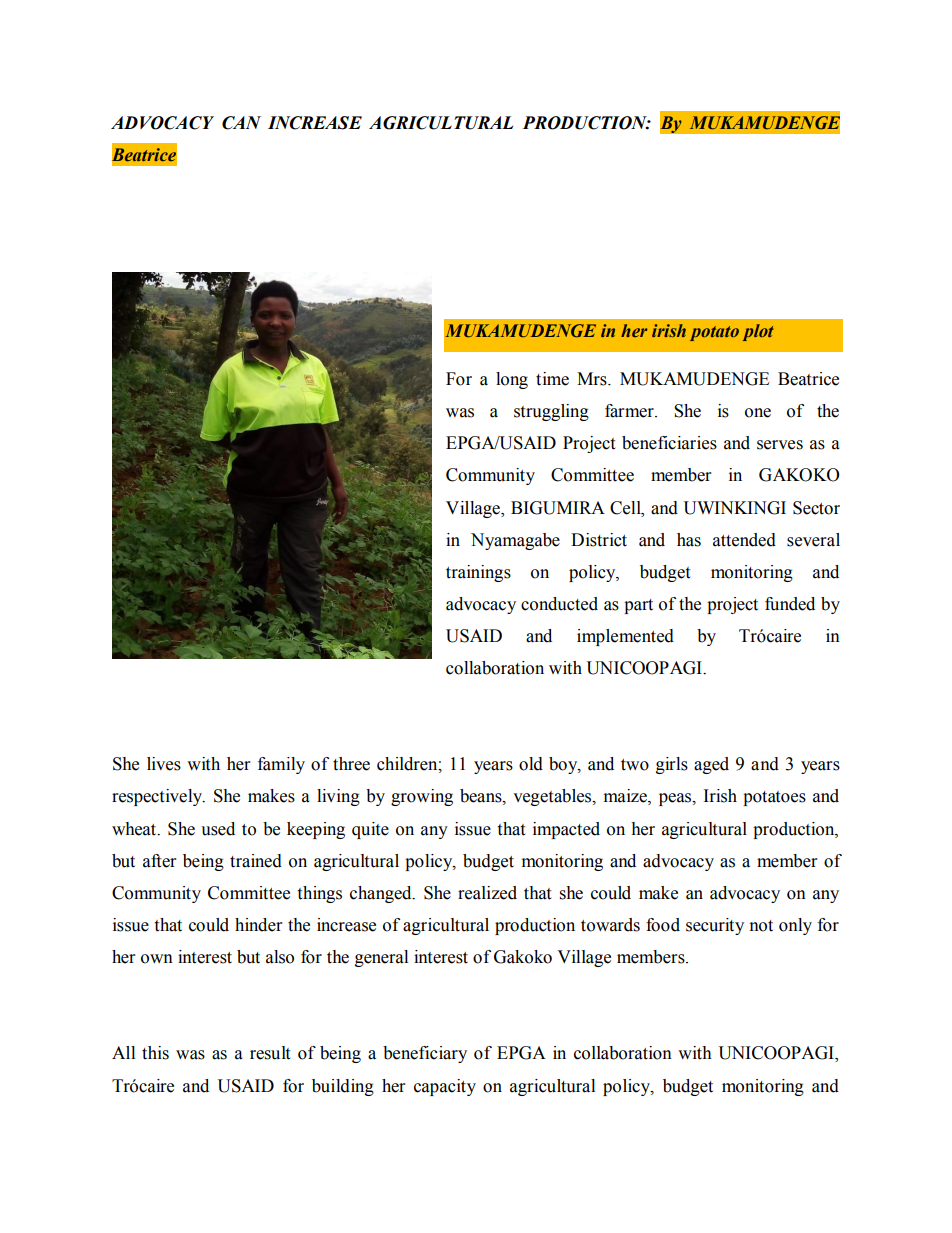 The width and height of the screenshot is (952, 1233). What do you see at coordinates (758, 332) in the screenshot?
I see `plot` at bounding box center [758, 332].
